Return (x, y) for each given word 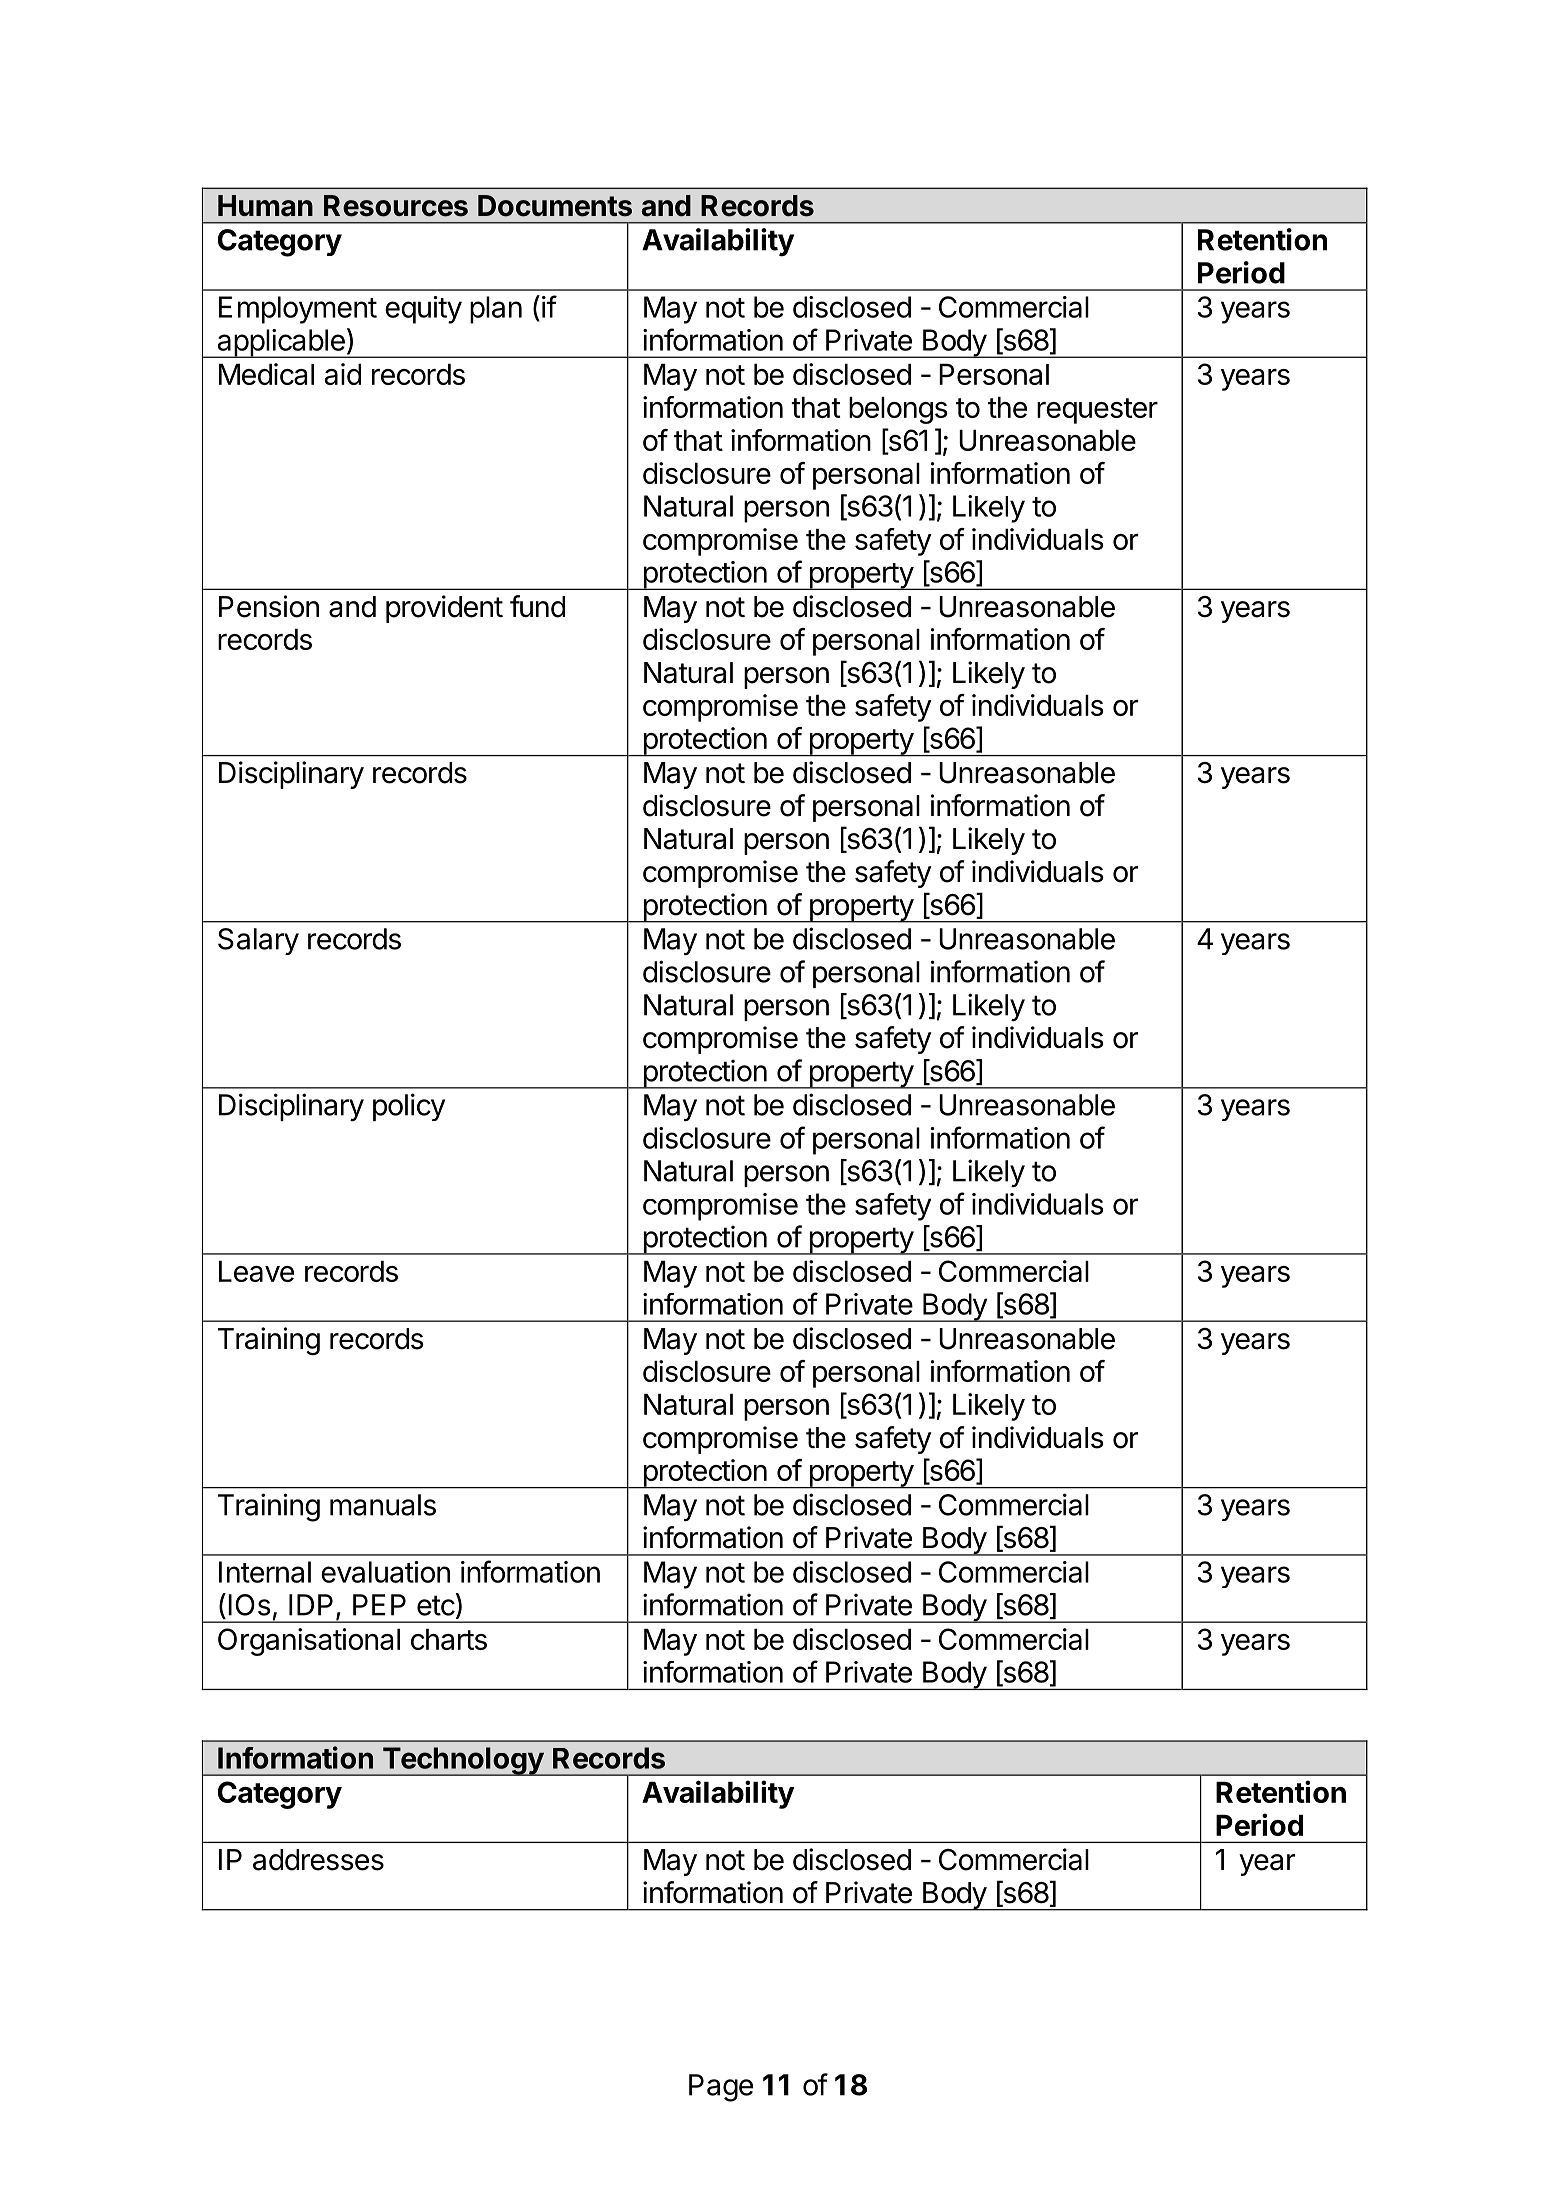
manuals (383, 1505)
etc (436, 1605)
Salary (258, 941)
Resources (396, 206)
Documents (555, 206)
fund (537, 606)
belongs (898, 410)
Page (721, 2088)
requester (1097, 411)
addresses (318, 1860)
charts (449, 1639)
